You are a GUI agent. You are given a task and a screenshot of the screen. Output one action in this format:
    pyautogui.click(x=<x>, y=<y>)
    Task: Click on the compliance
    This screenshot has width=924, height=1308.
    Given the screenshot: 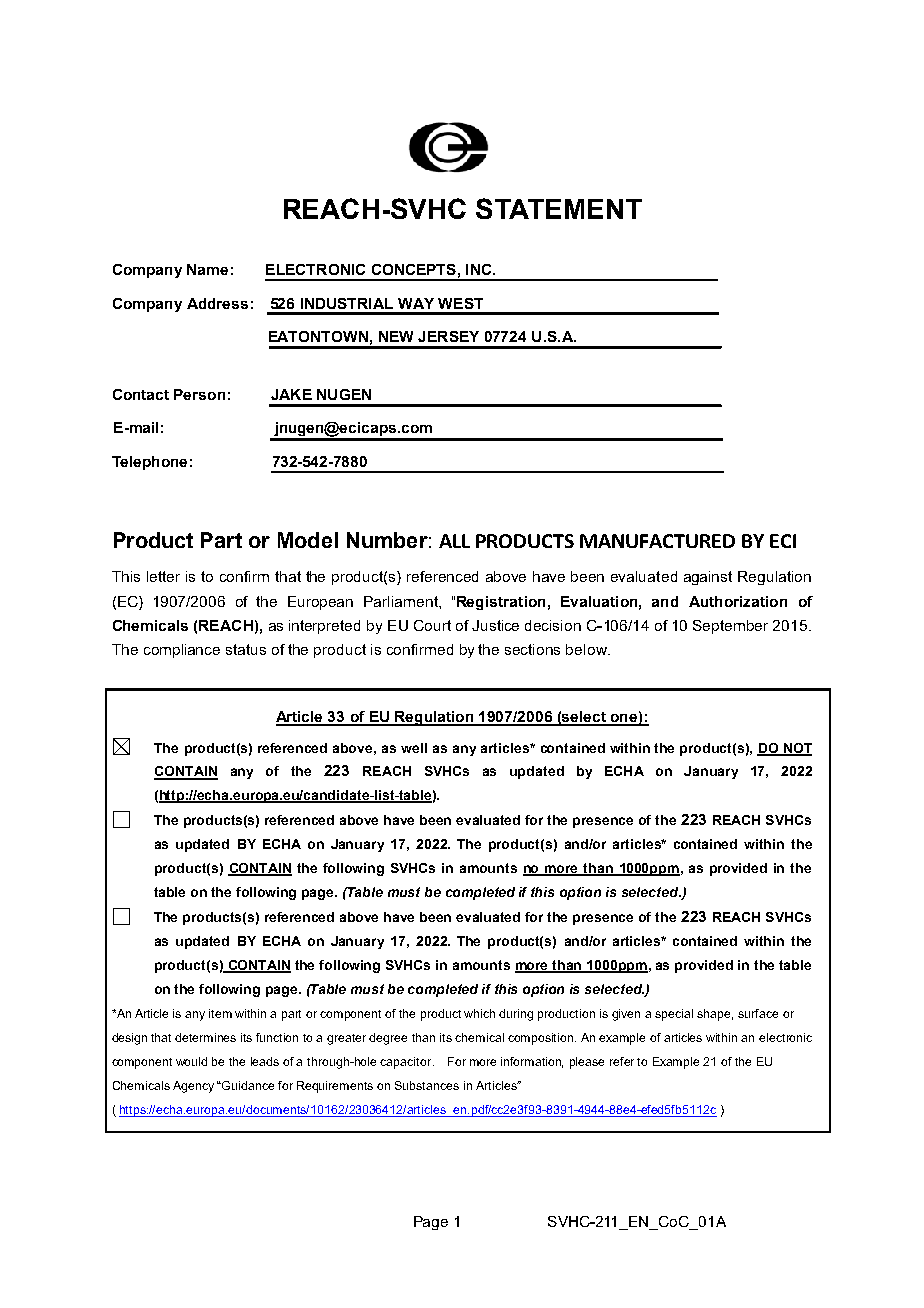 What is the action you would take?
    pyautogui.click(x=182, y=651)
